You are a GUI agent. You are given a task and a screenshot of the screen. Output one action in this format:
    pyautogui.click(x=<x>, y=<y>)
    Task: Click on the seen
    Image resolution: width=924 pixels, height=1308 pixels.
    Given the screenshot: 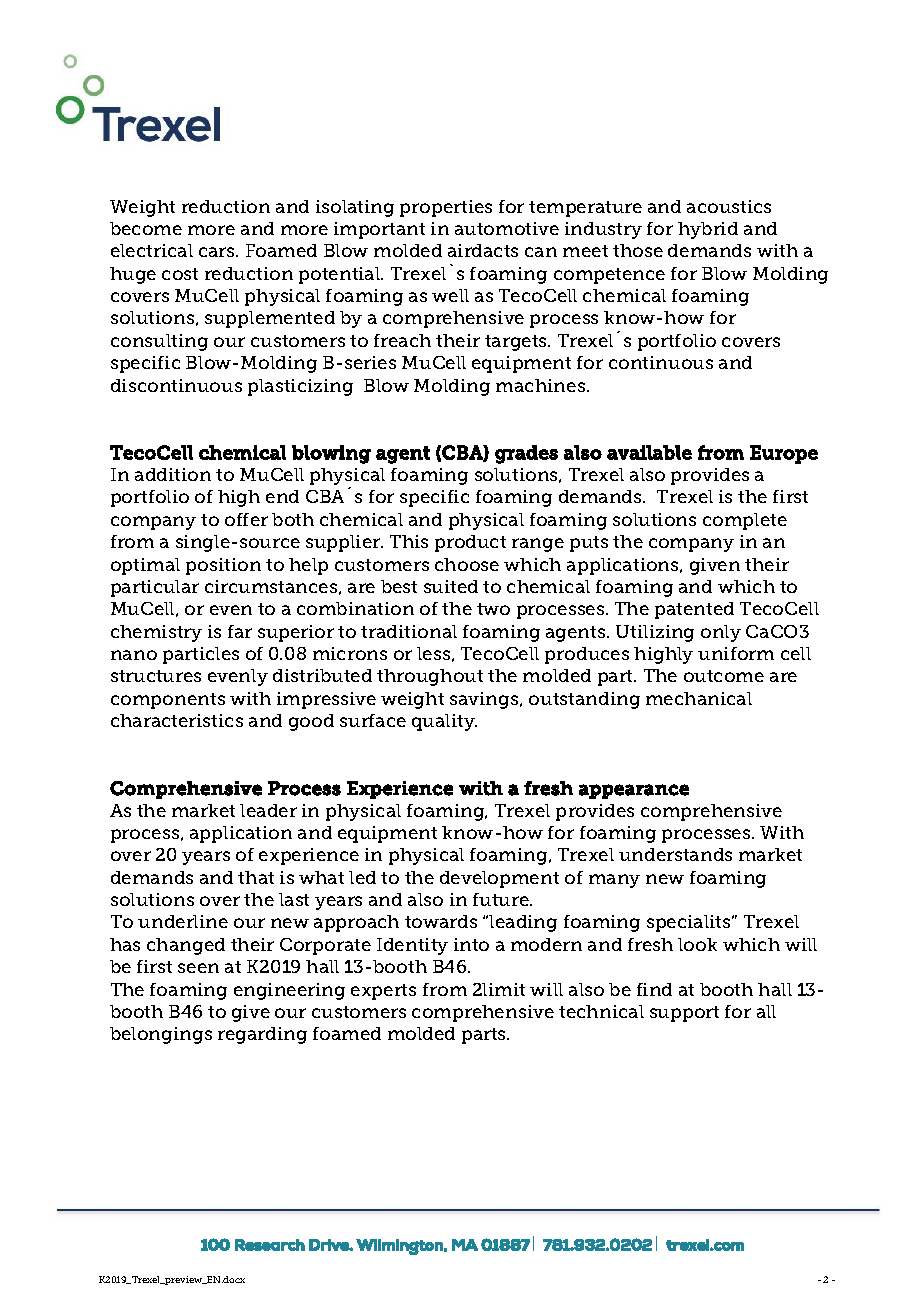 What is the action you would take?
    pyautogui.click(x=198, y=968)
